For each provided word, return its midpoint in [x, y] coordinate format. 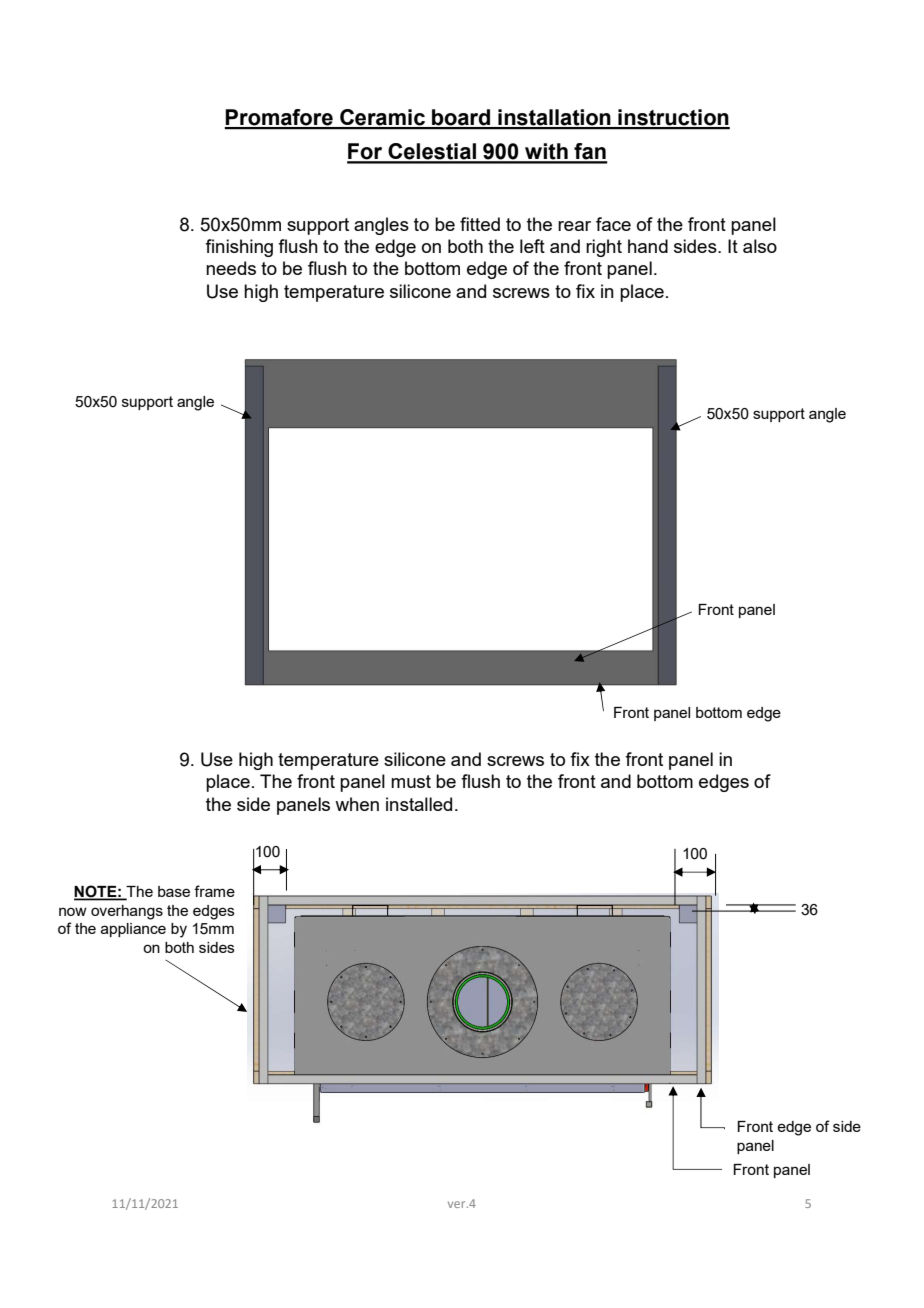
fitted [480, 224]
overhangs [127, 912]
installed [419, 804]
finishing [239, 248]
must [411, 781]
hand [648, 246]
